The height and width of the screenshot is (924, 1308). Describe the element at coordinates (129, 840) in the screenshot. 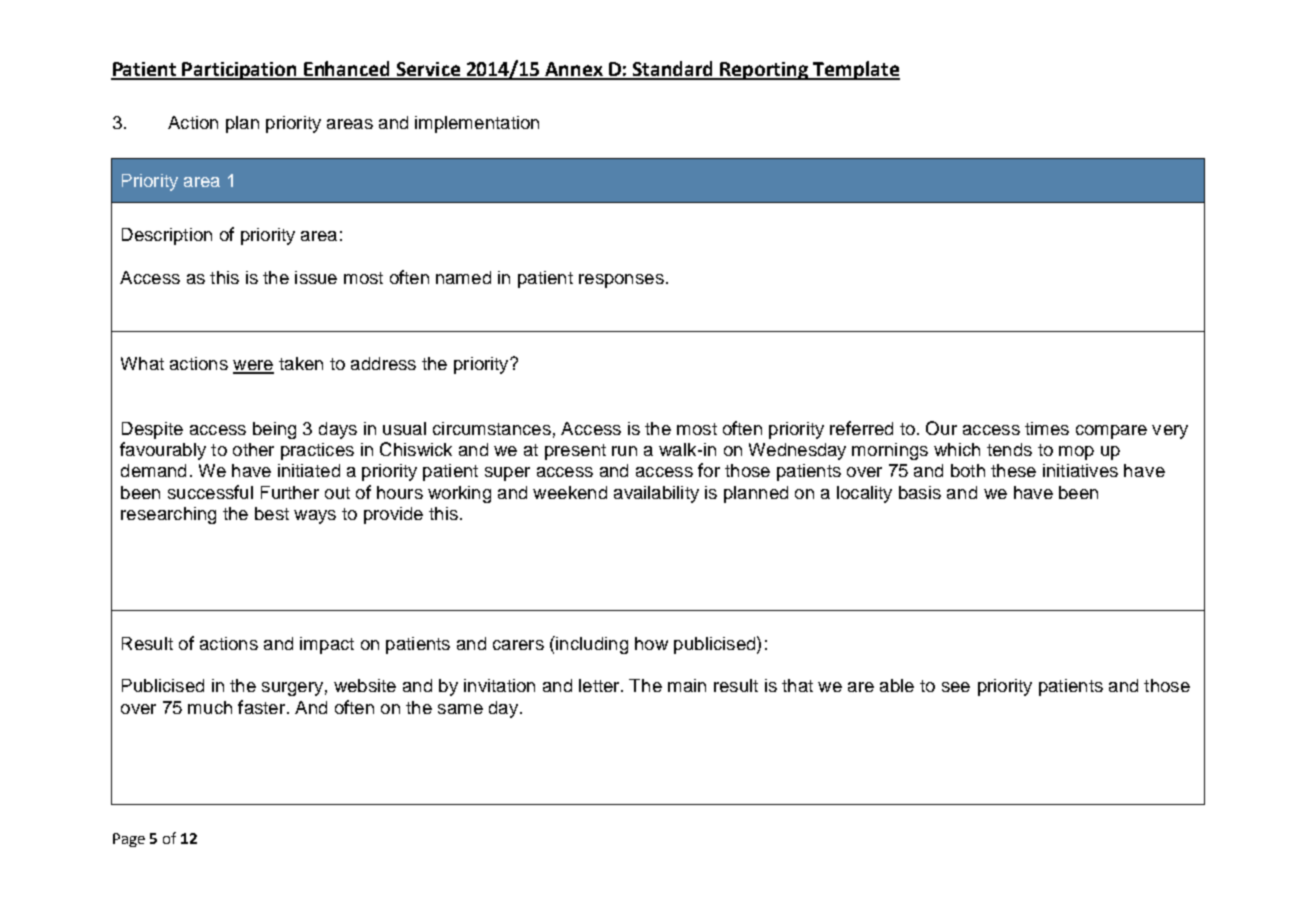

I see `Page` at that location.
